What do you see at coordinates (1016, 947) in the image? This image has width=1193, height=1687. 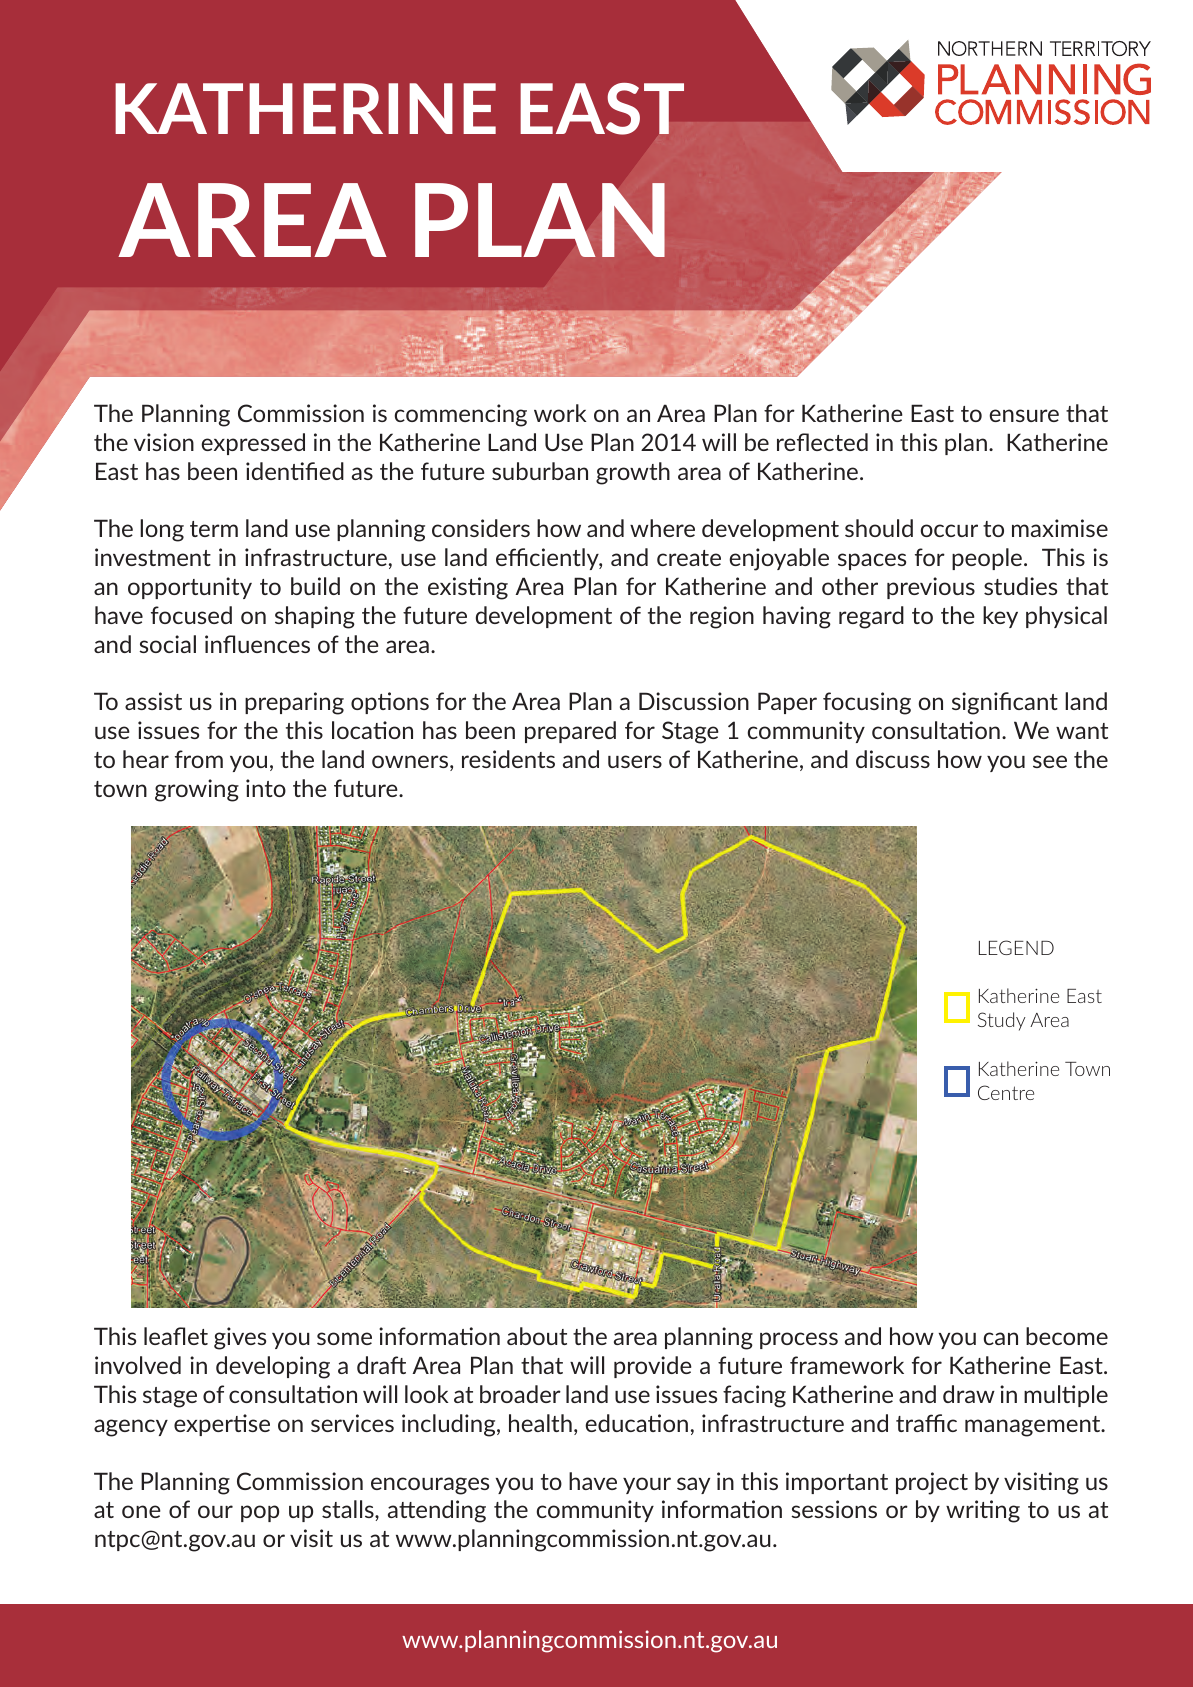 I see `LEGEND` at bounding box center [1016, 947].
